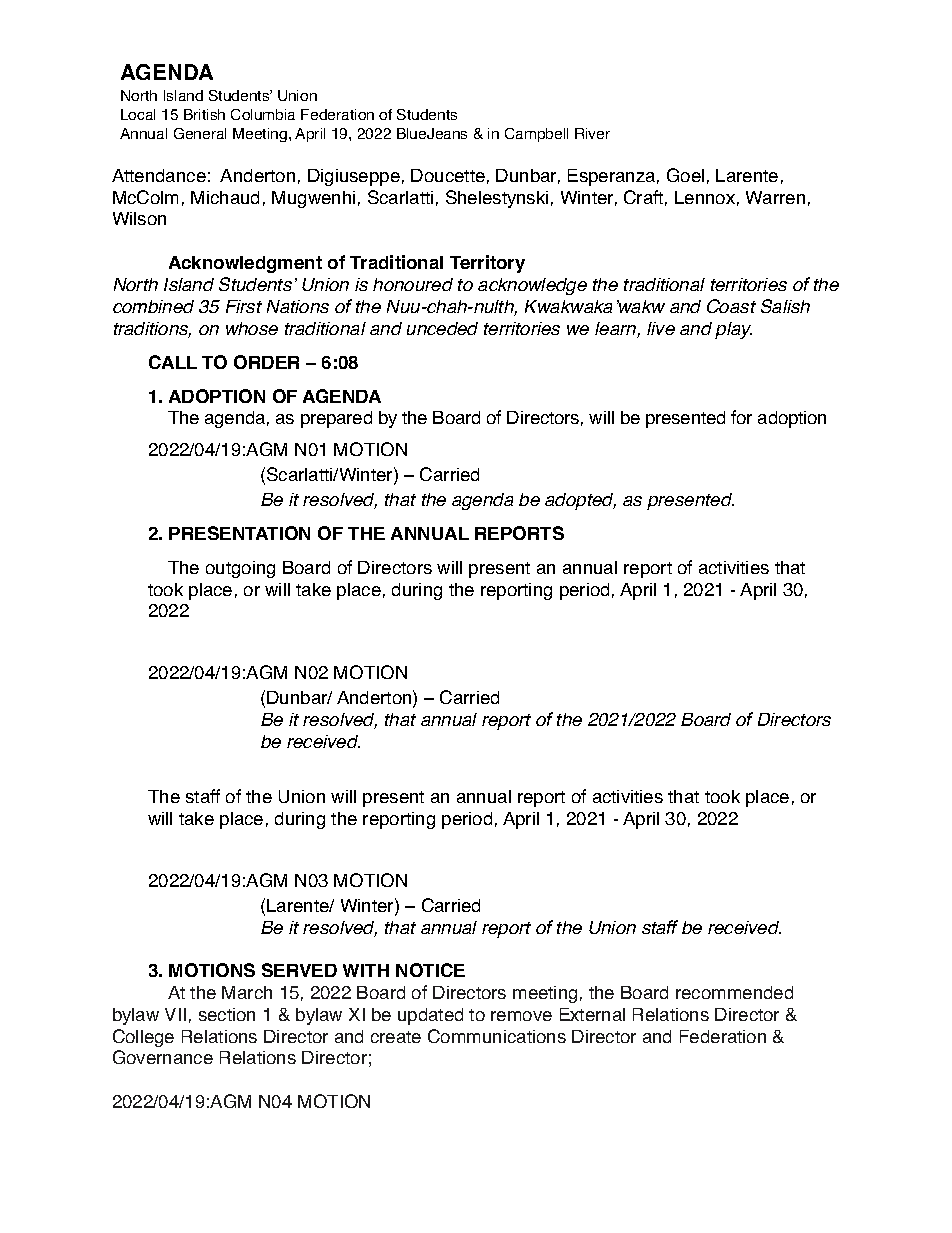 This screenshot has width=952, height=1233. What do you see at coordinates (685, 175) in the screenshot?
I see `Goel` at bounding box center [685, 175].
